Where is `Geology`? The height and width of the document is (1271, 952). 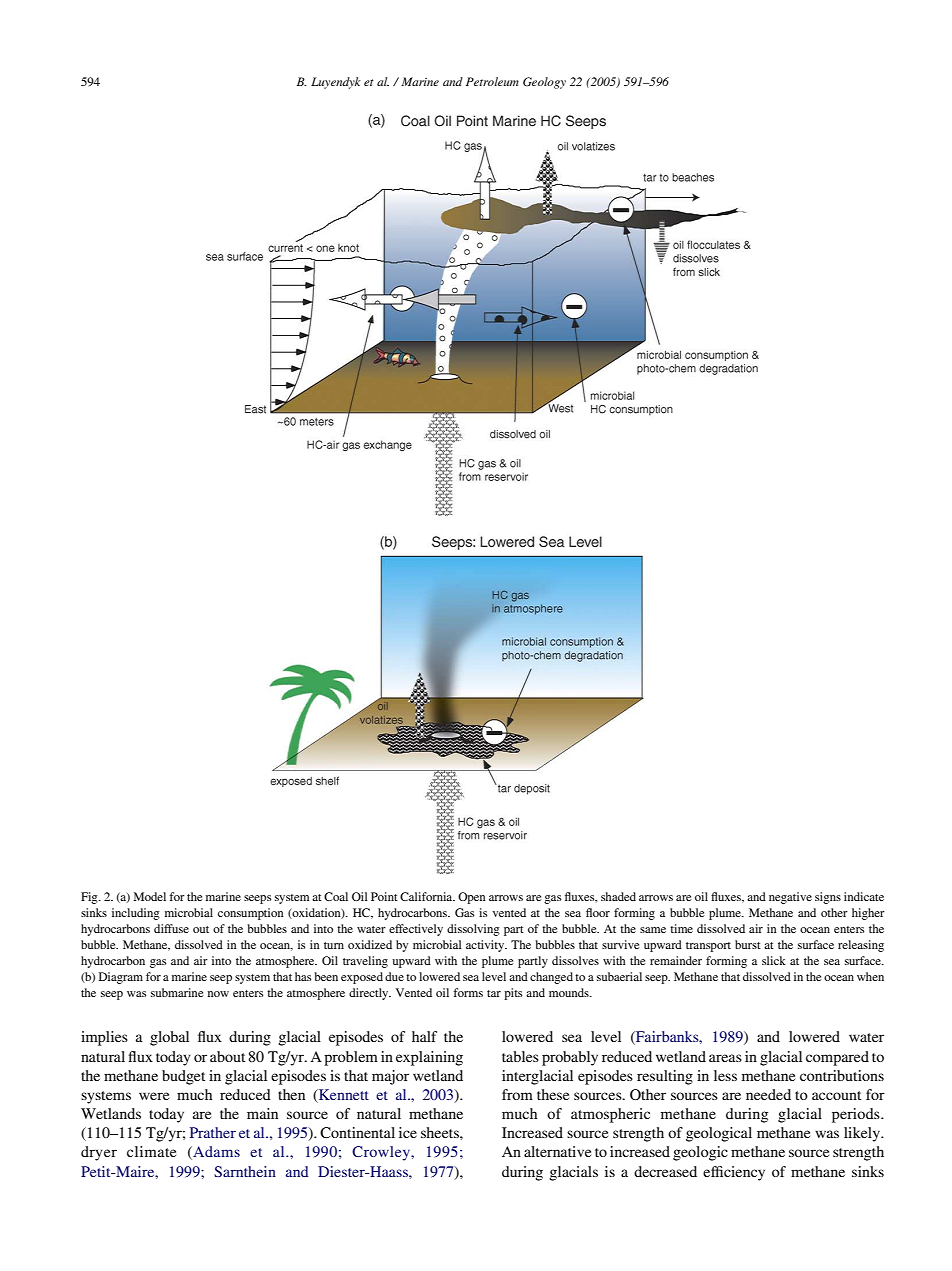 Geology is located at coordinates (544, 83).
